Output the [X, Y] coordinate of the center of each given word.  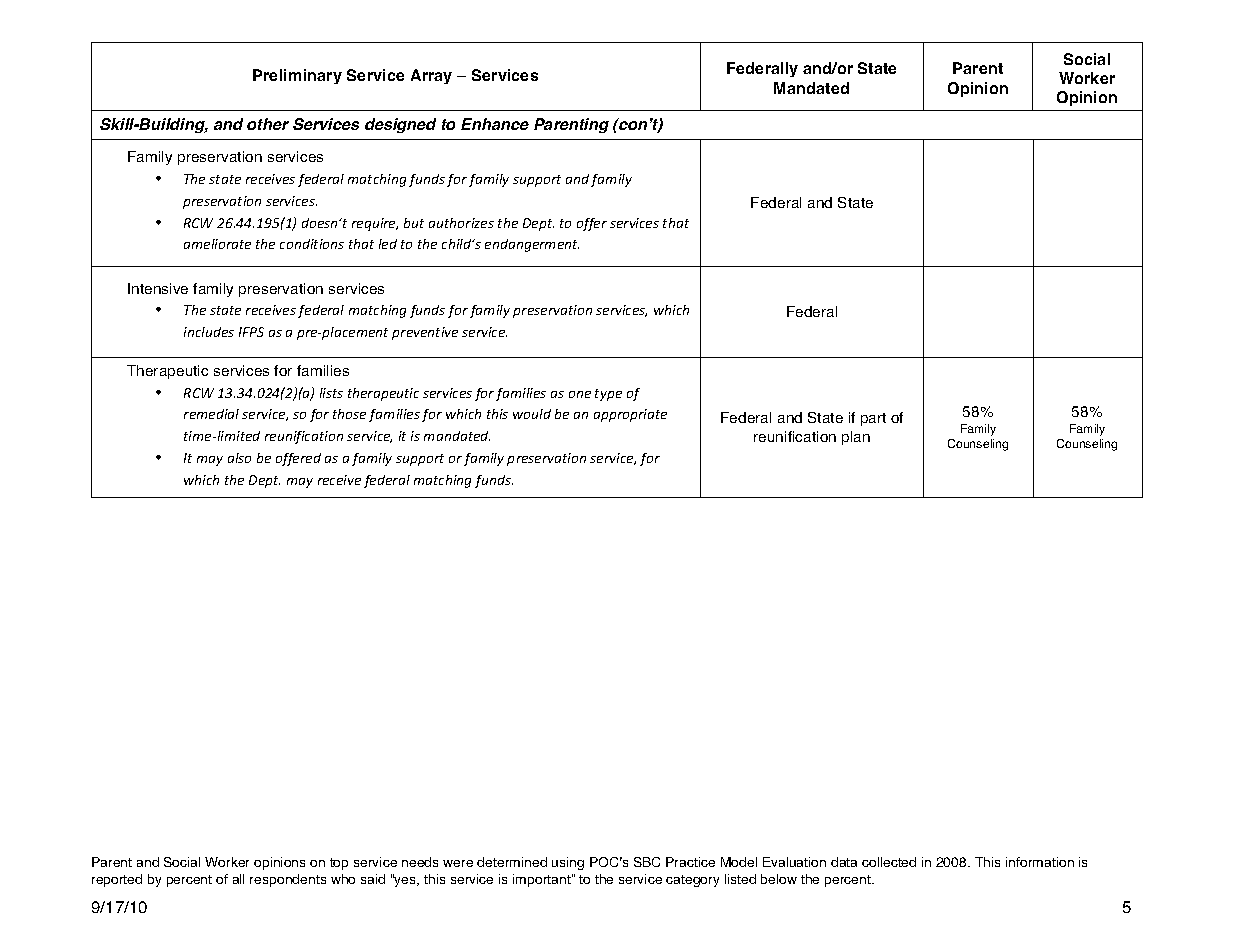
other [268, 124]
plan [856, 438]
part [873, 419]
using [568, 863]
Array [431, 76]
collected [889, 862]
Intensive [158, 288]
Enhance [495, 124]
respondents [288, 880]
